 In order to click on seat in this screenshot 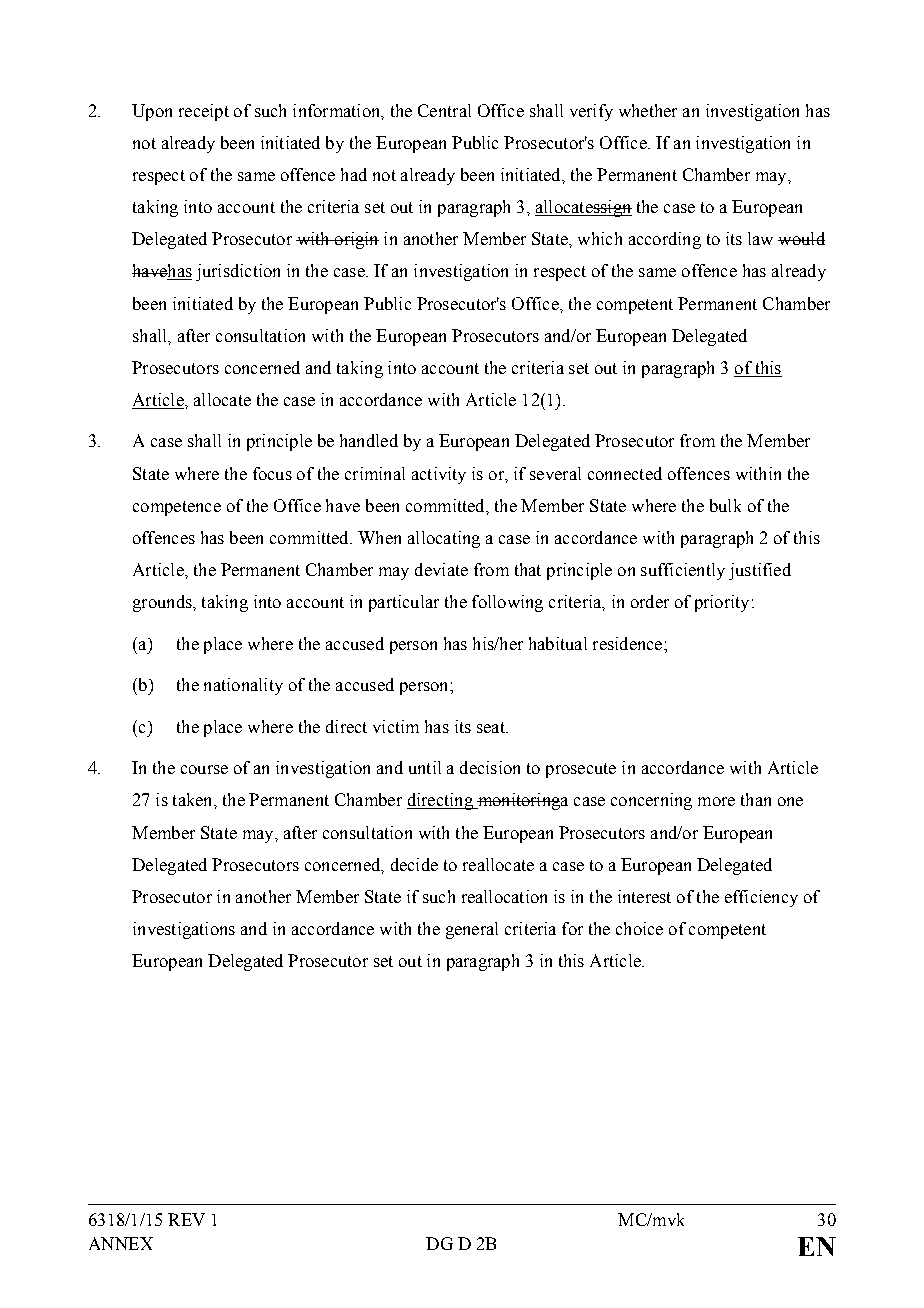, I will do `click(492, 727)`.
